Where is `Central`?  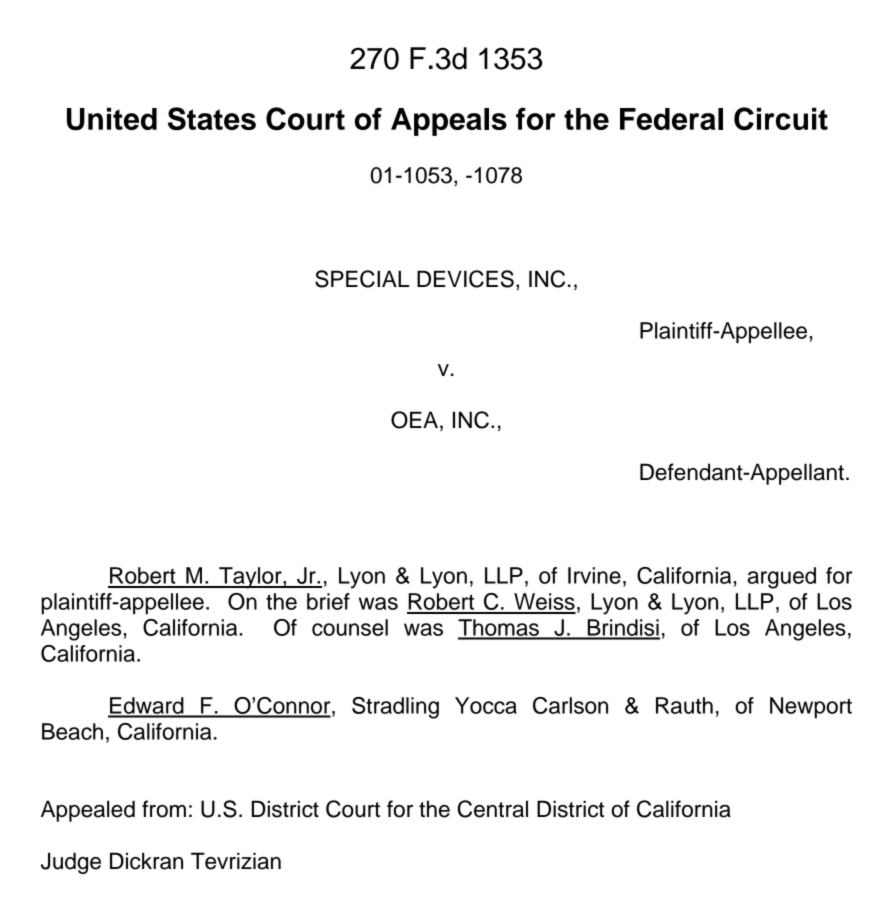 Central is located at coordinates (493, 809).
